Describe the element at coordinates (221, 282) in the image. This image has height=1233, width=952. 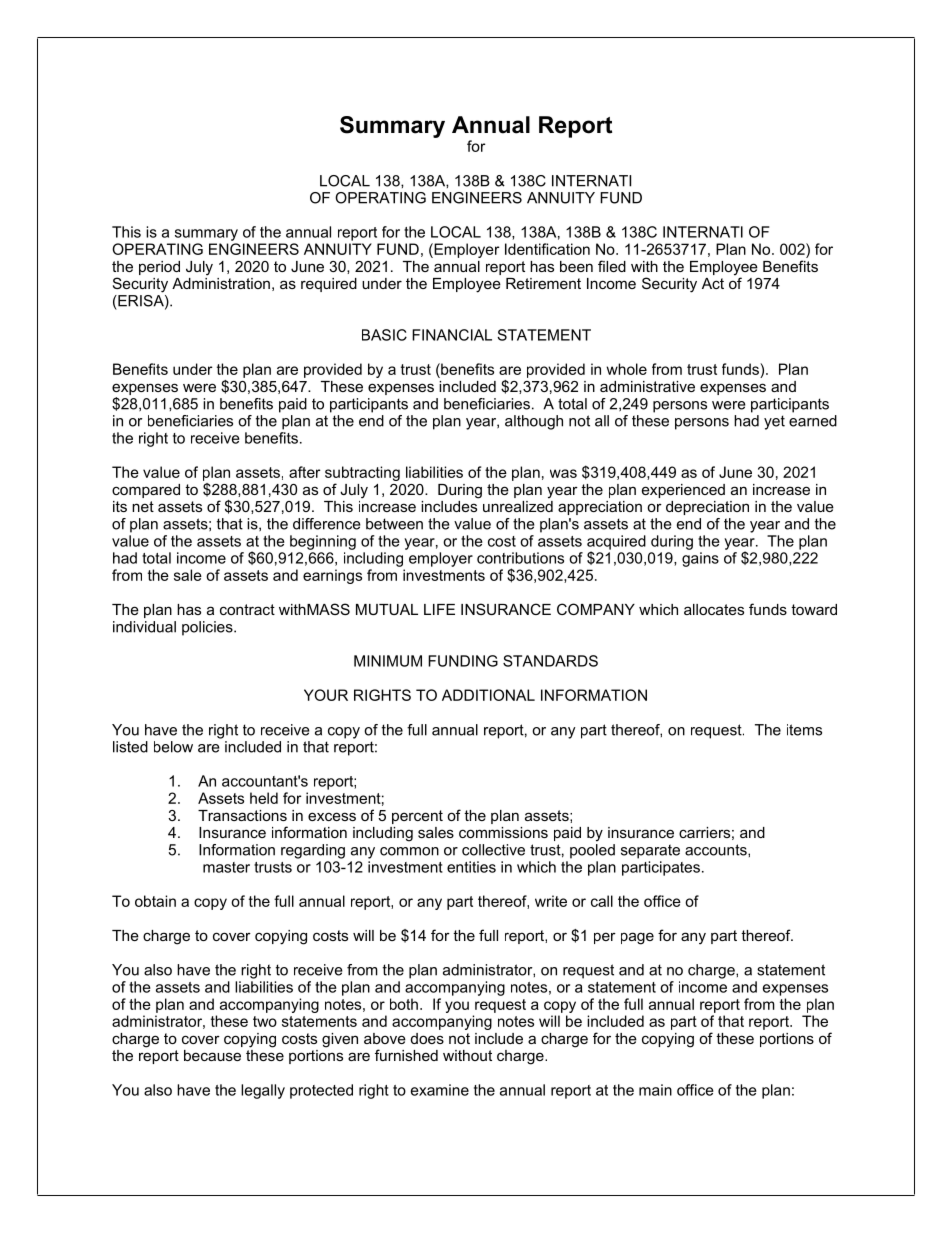
I see `Administration` at that location.
